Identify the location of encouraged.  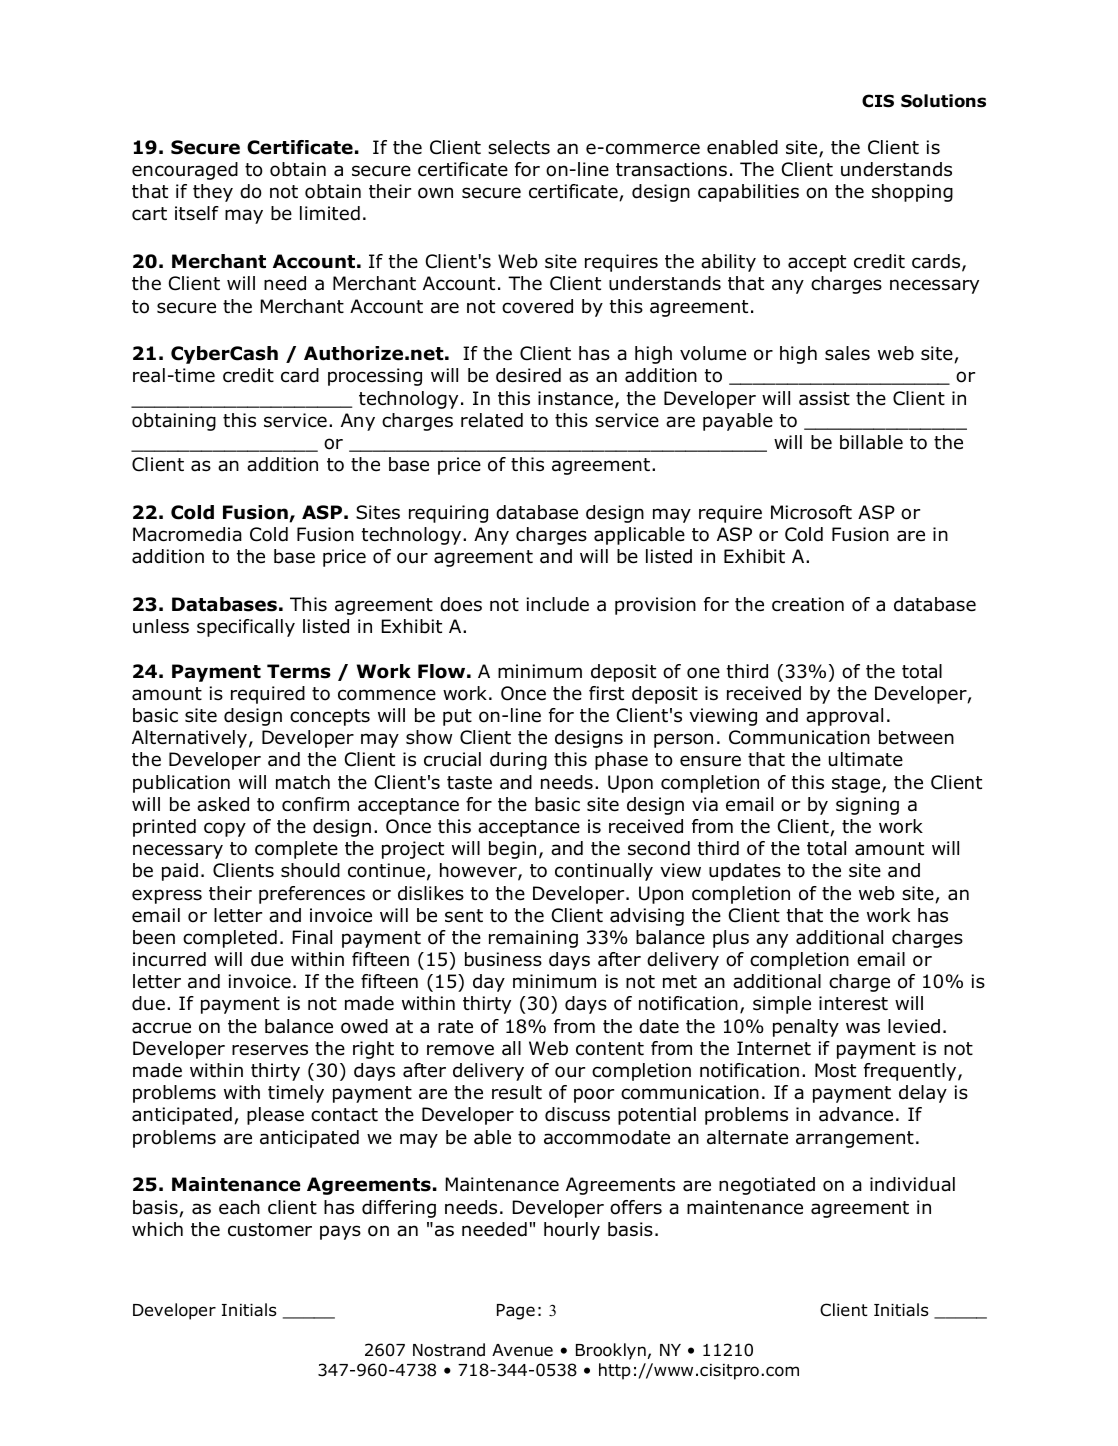
(185, 171).
